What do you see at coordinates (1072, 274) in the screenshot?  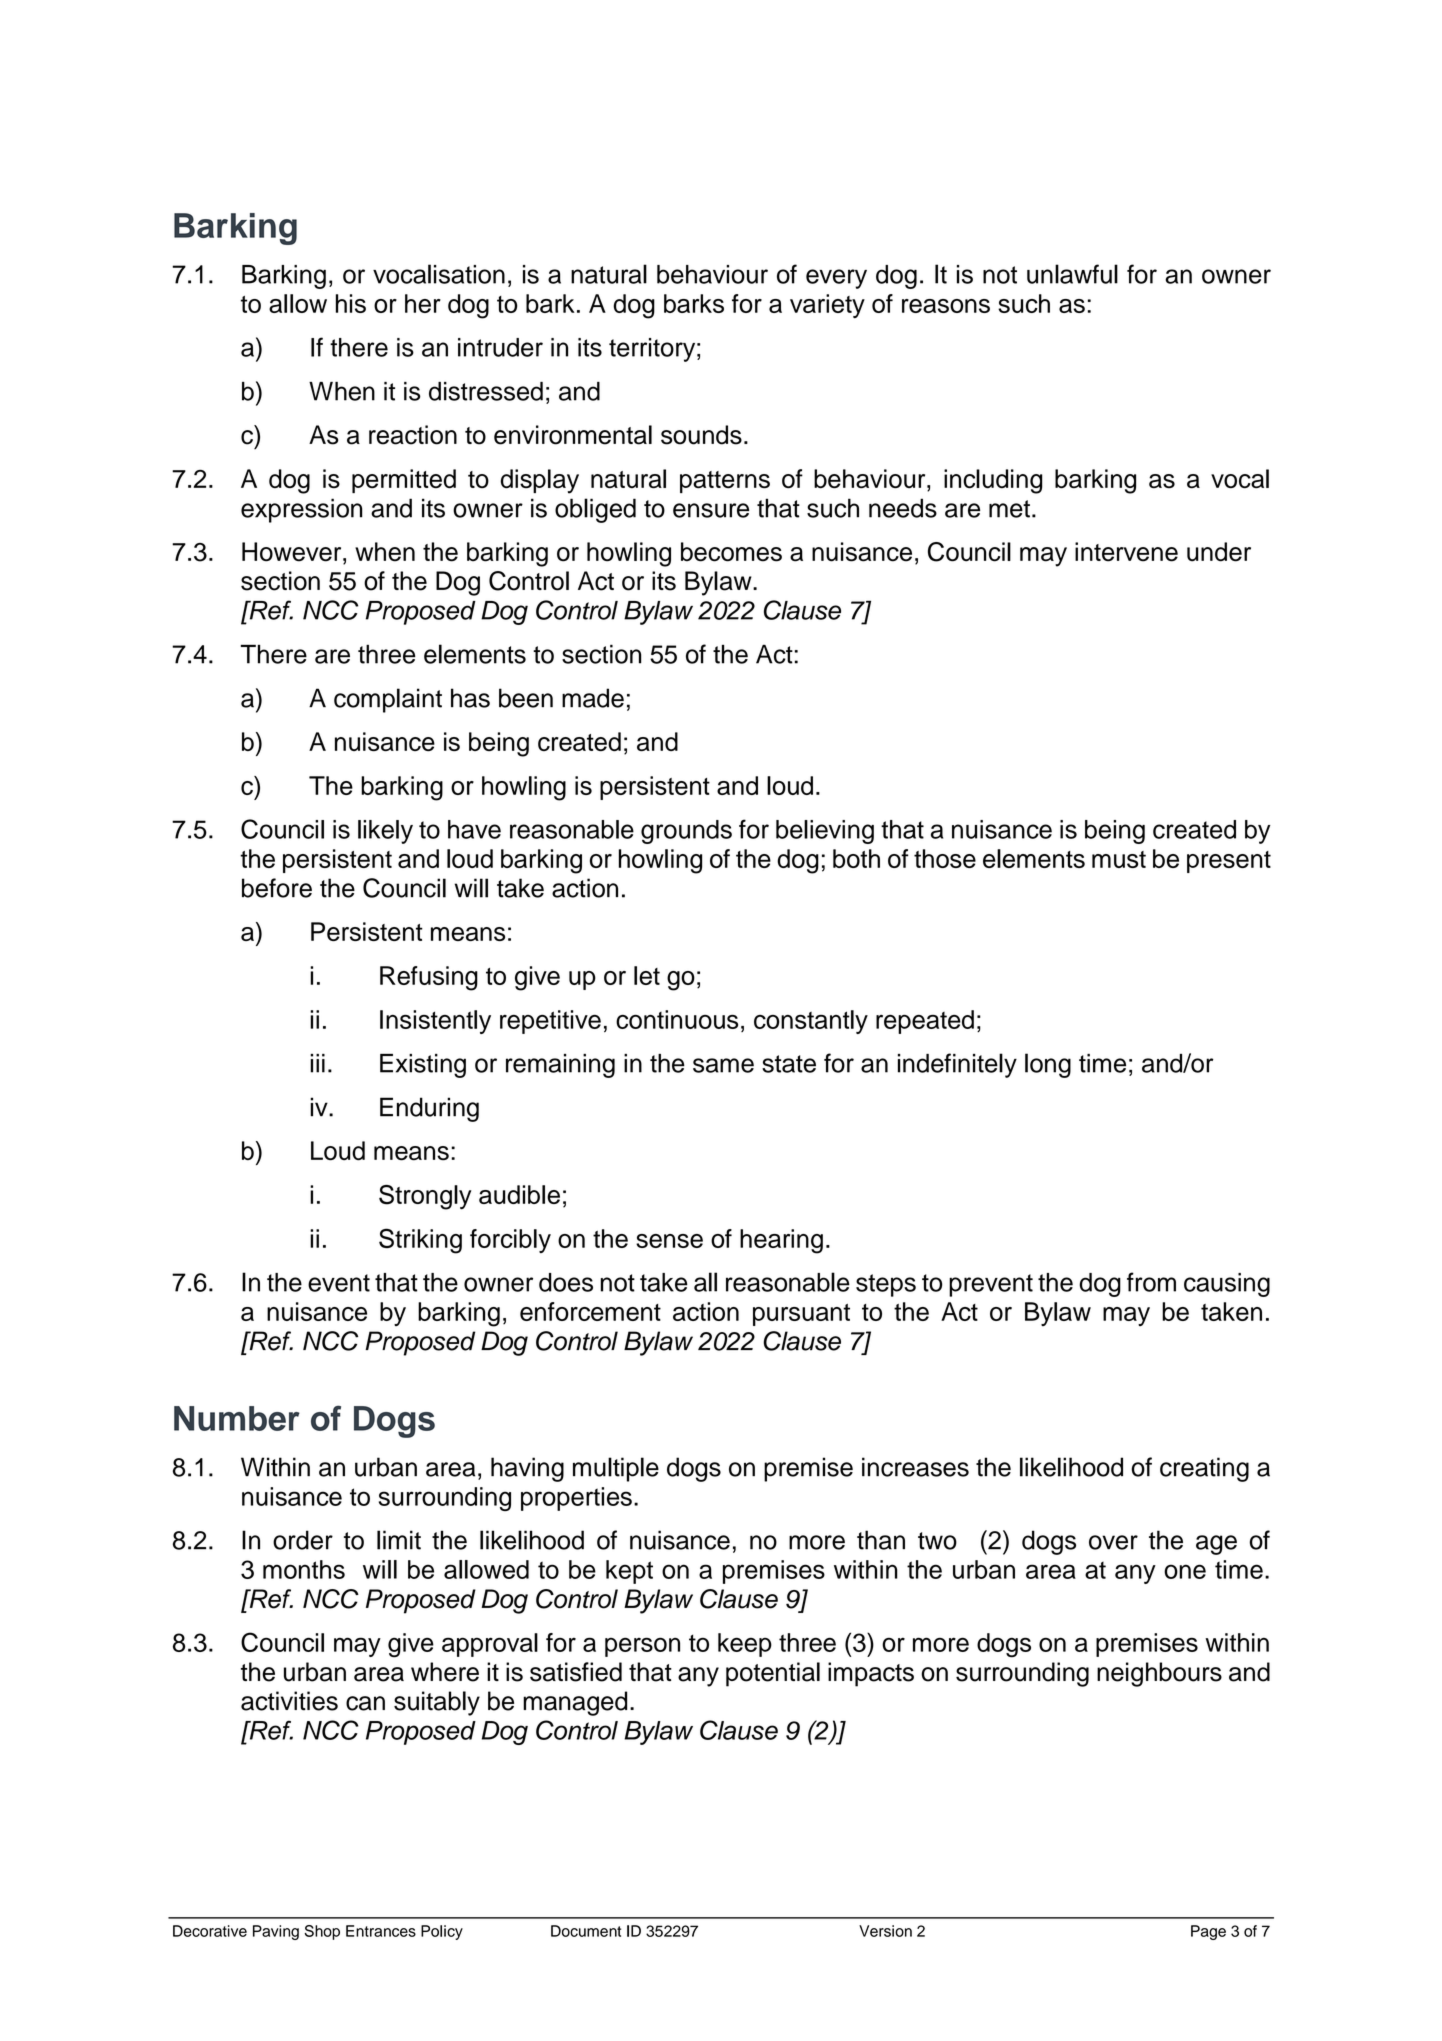 I see `unlawful` at bounding box center [1072, 274].
